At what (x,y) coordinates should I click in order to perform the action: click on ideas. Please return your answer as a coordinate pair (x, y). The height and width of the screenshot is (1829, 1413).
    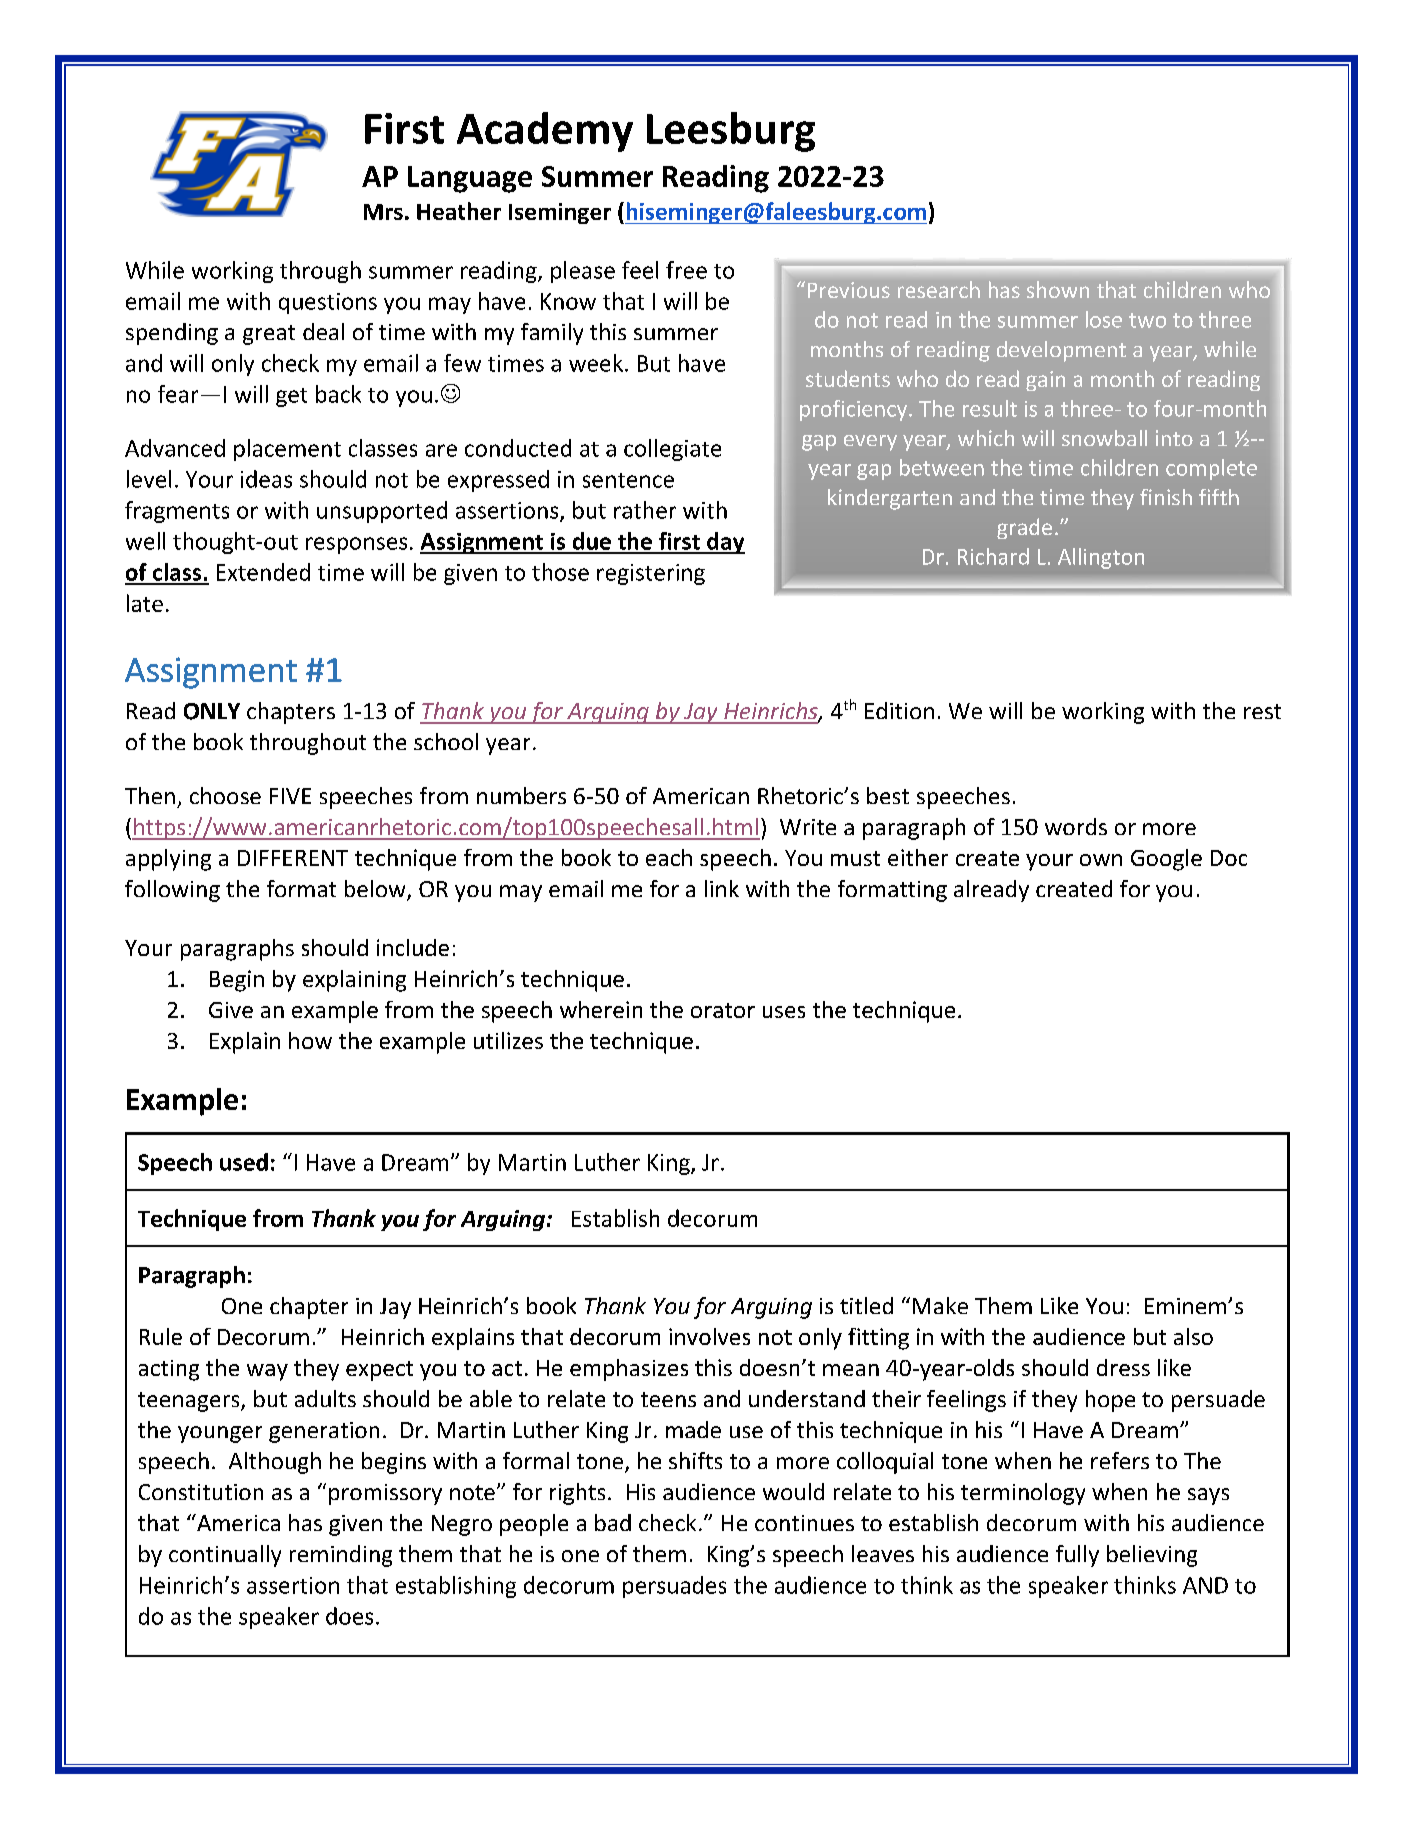
    Looking at the image, I should click on (266, 479).
